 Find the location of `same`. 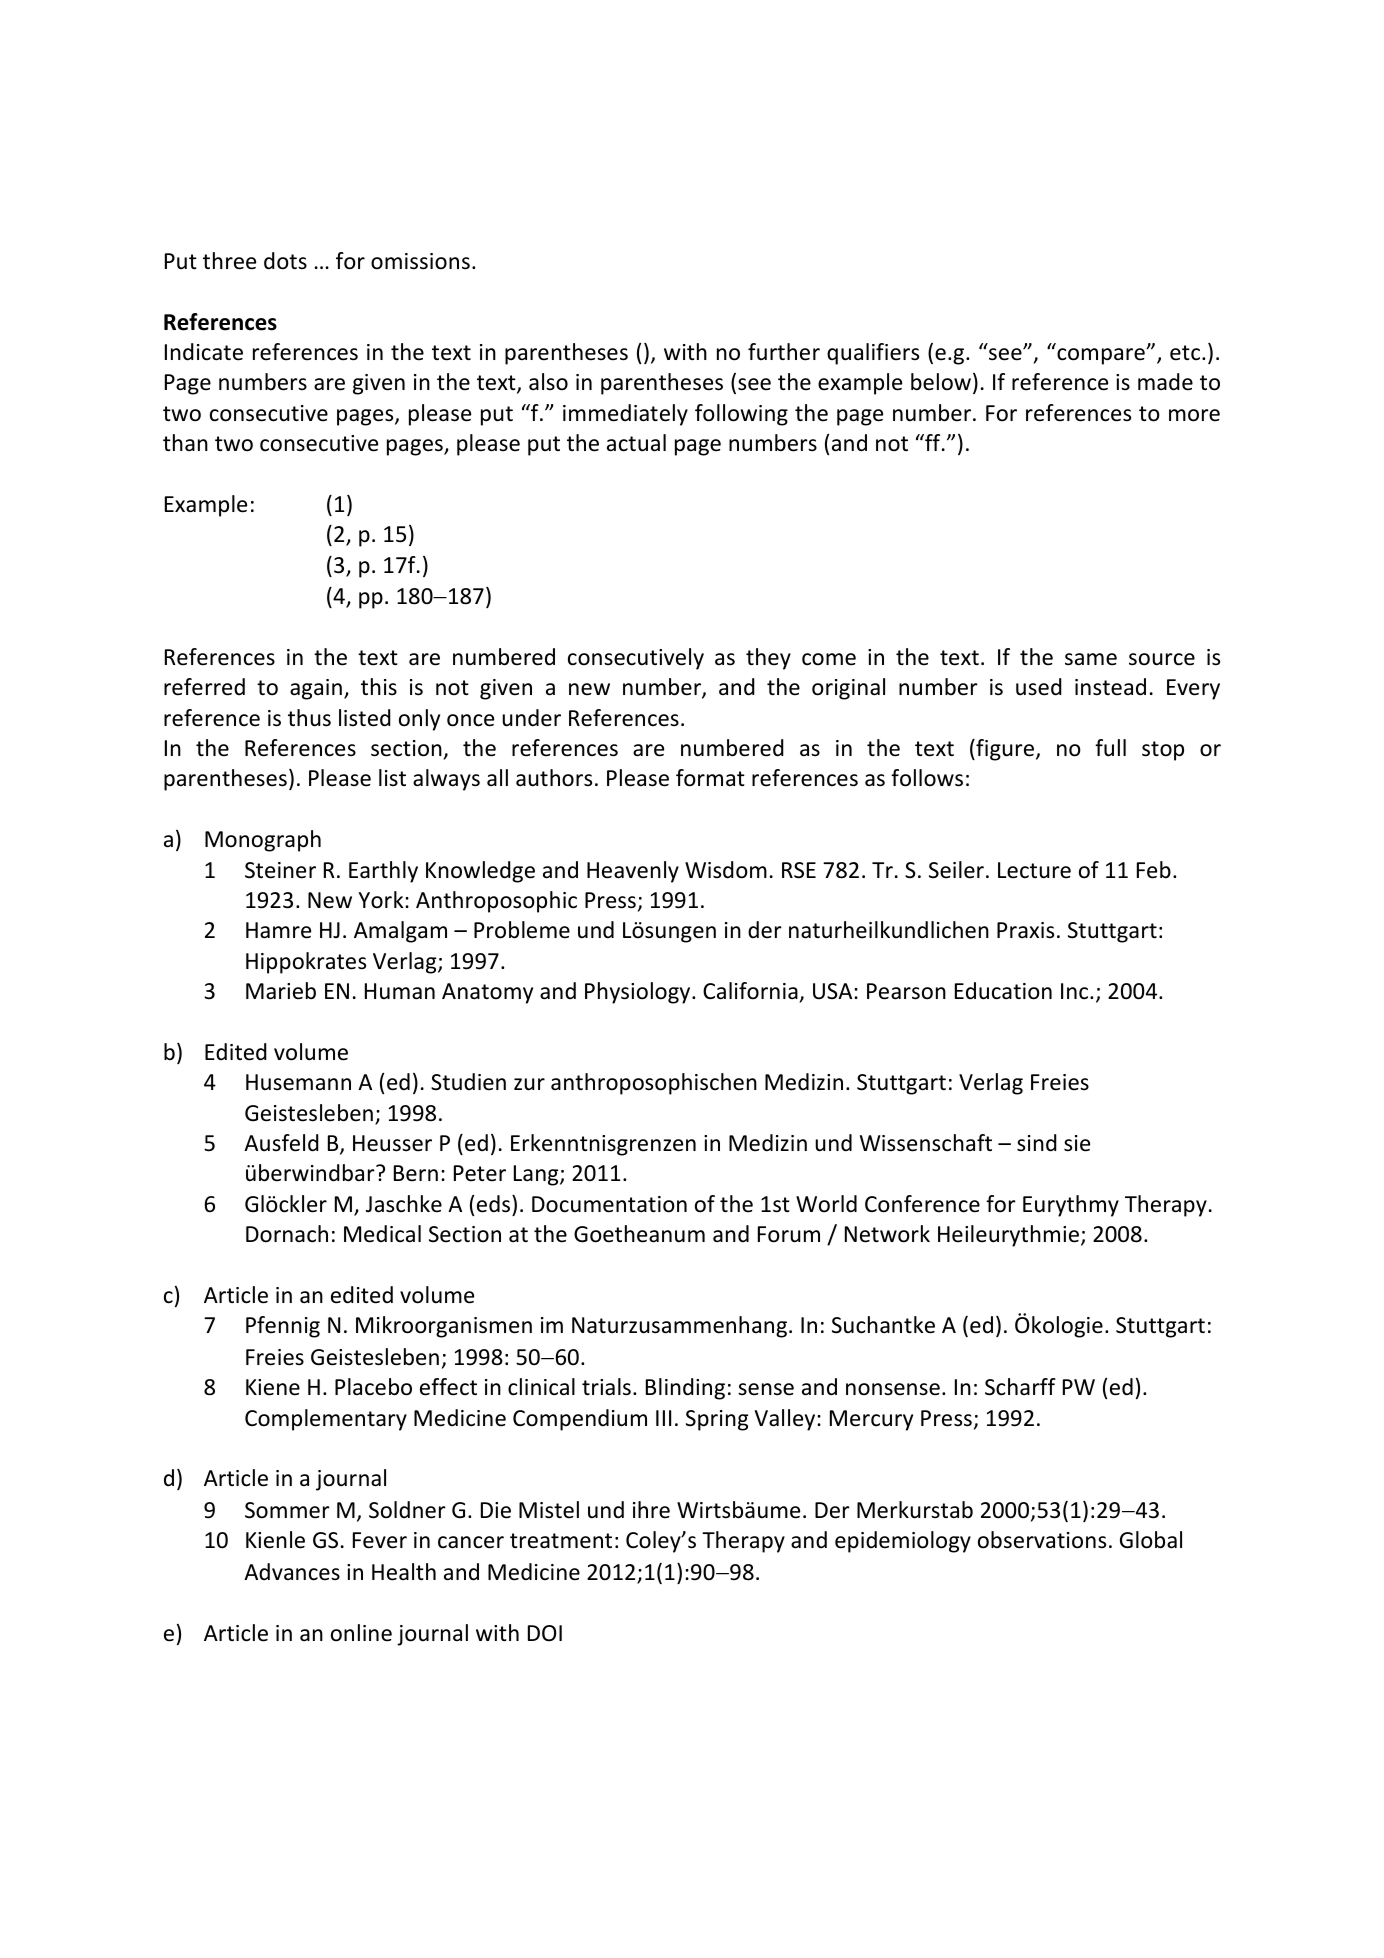

same is located at coordinates (1091, 659).
